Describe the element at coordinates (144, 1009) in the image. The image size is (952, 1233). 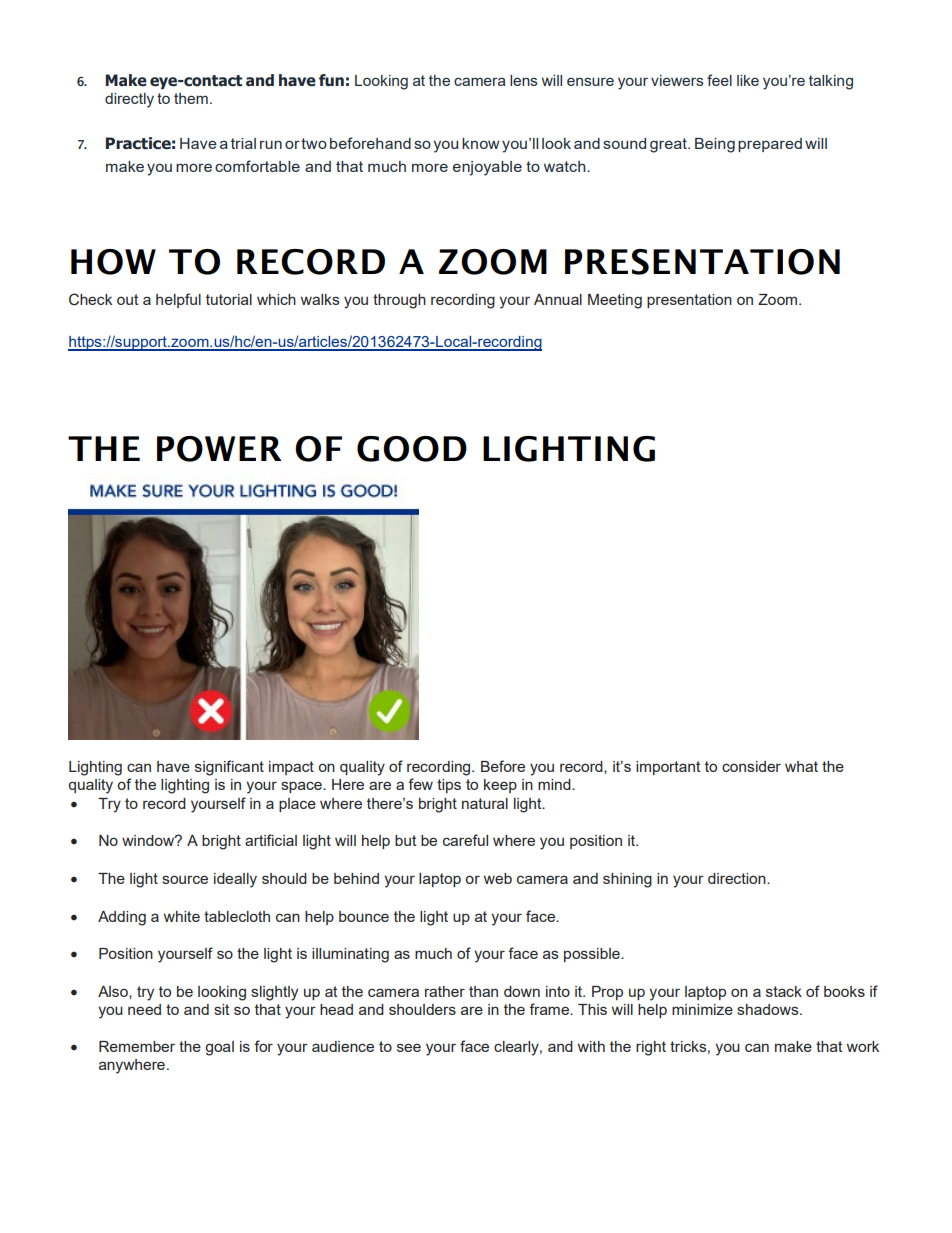
I see `need` at that location.
